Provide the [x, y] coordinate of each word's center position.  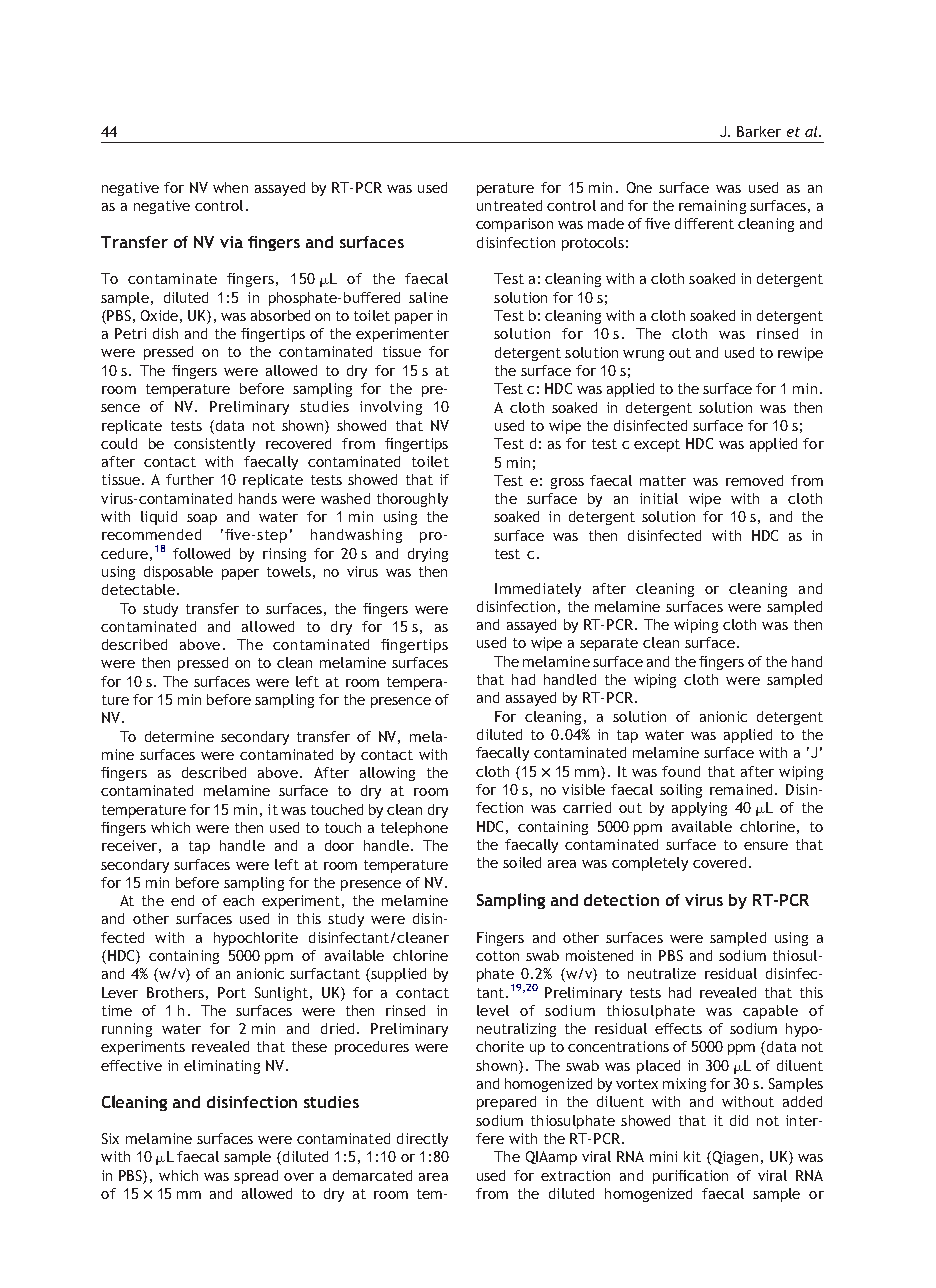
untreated [509, 205]
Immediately [538, 590]
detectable [138, 589]
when [230, 187]
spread [256, 1177]
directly [422, 1140]
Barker [759, 131]
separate [609, 644]
